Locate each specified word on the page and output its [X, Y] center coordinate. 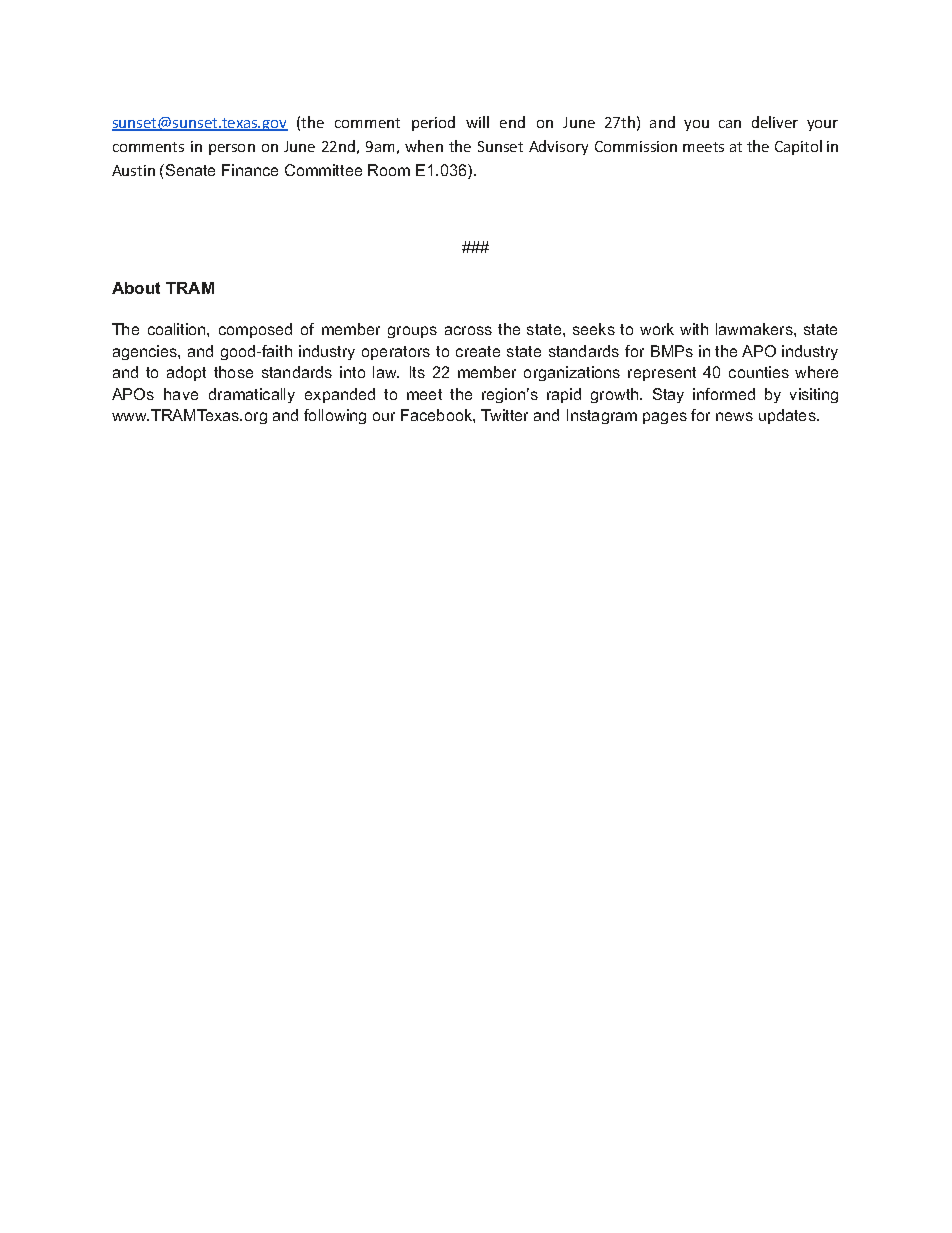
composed [255, 330]
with [694, 329]
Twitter [504, 415]
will [477, 122]
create [478, 351]
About [136, 288]
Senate [190, 170]
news [734, 416]
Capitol [798, 147]
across [468, 330]
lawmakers [755, 329]
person [232, 149]
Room [389, 170]
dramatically [252, 395]
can [730, 124]
